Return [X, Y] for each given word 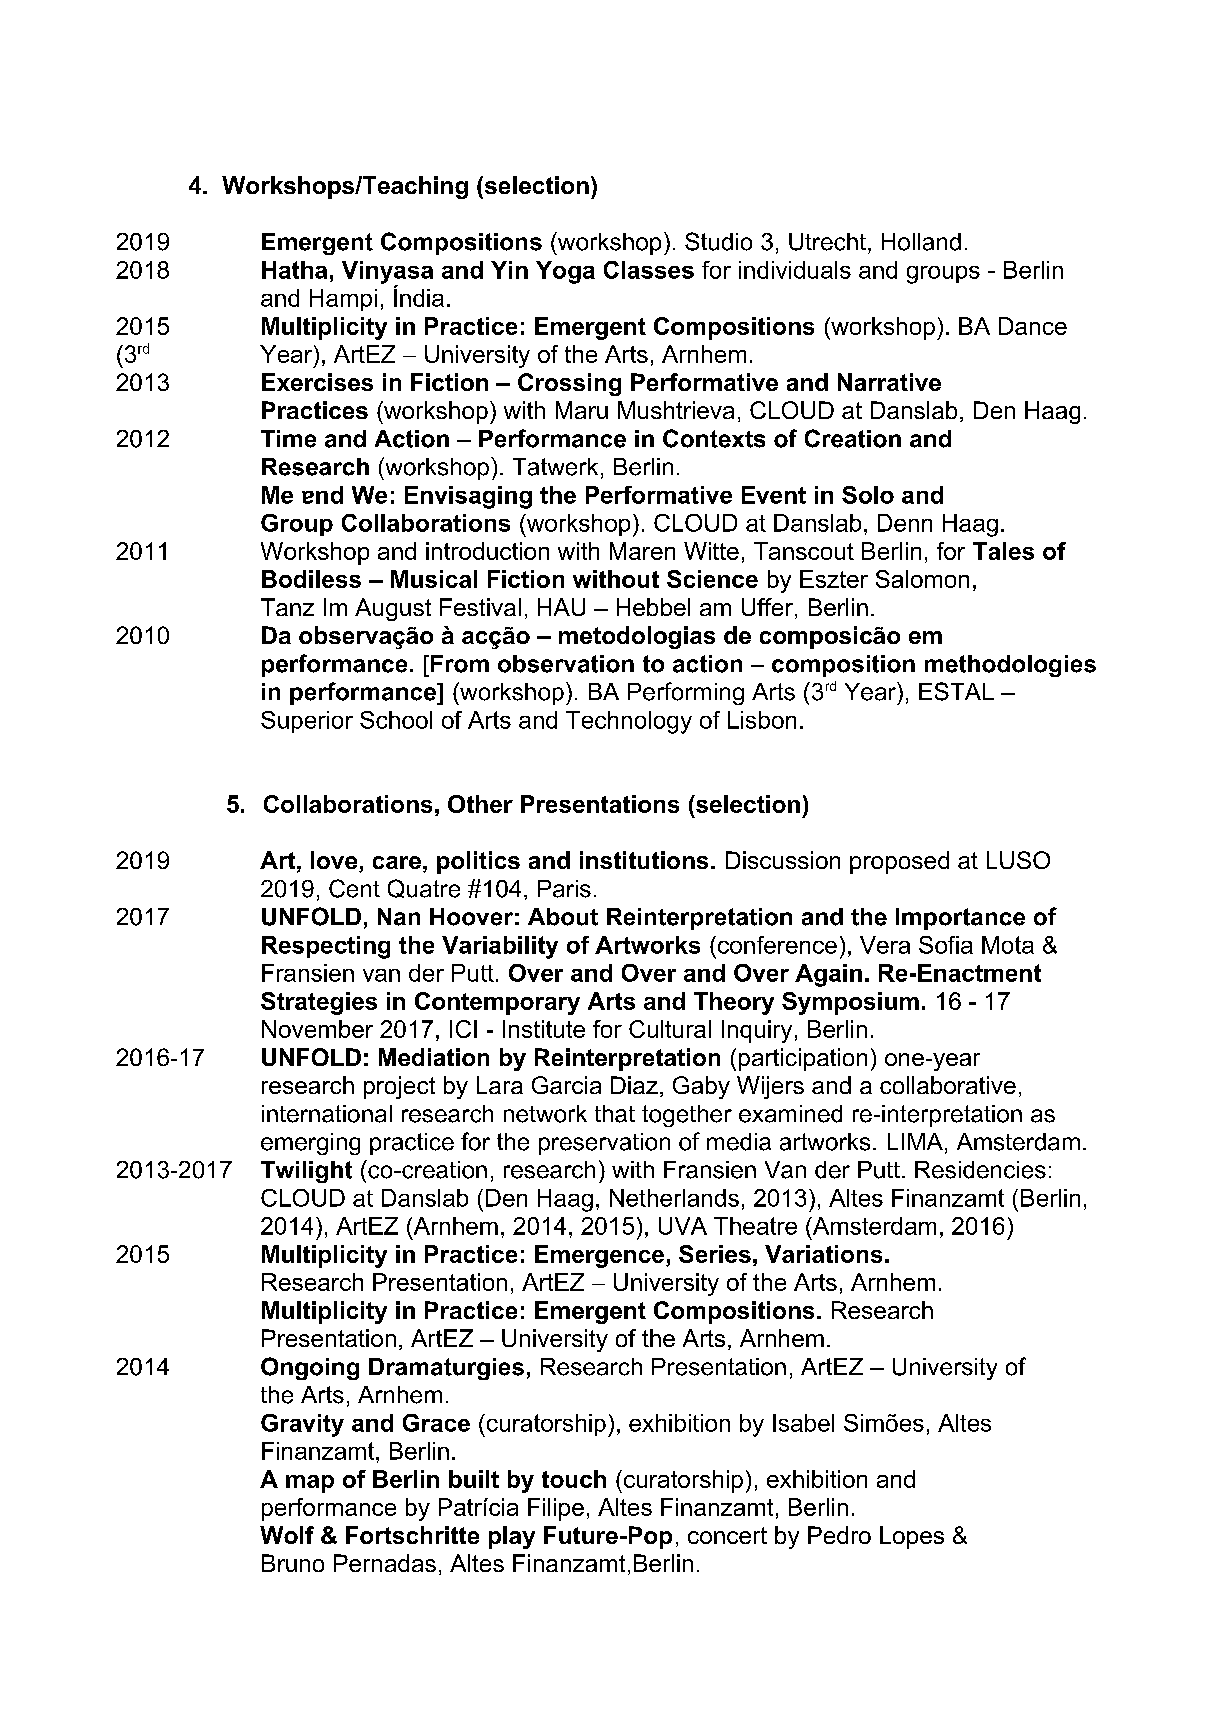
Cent [354, 888]
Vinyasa [387, 273]
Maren [642, 551]
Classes [649, 270]
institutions [644, 860]
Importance [960, 919]
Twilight [306, 1172]
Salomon [922, 579]
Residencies [980, 1170]
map [310, 1484]
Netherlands [674, 1198]
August [393, 609]
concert [727, 1535]
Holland [921, 242]
